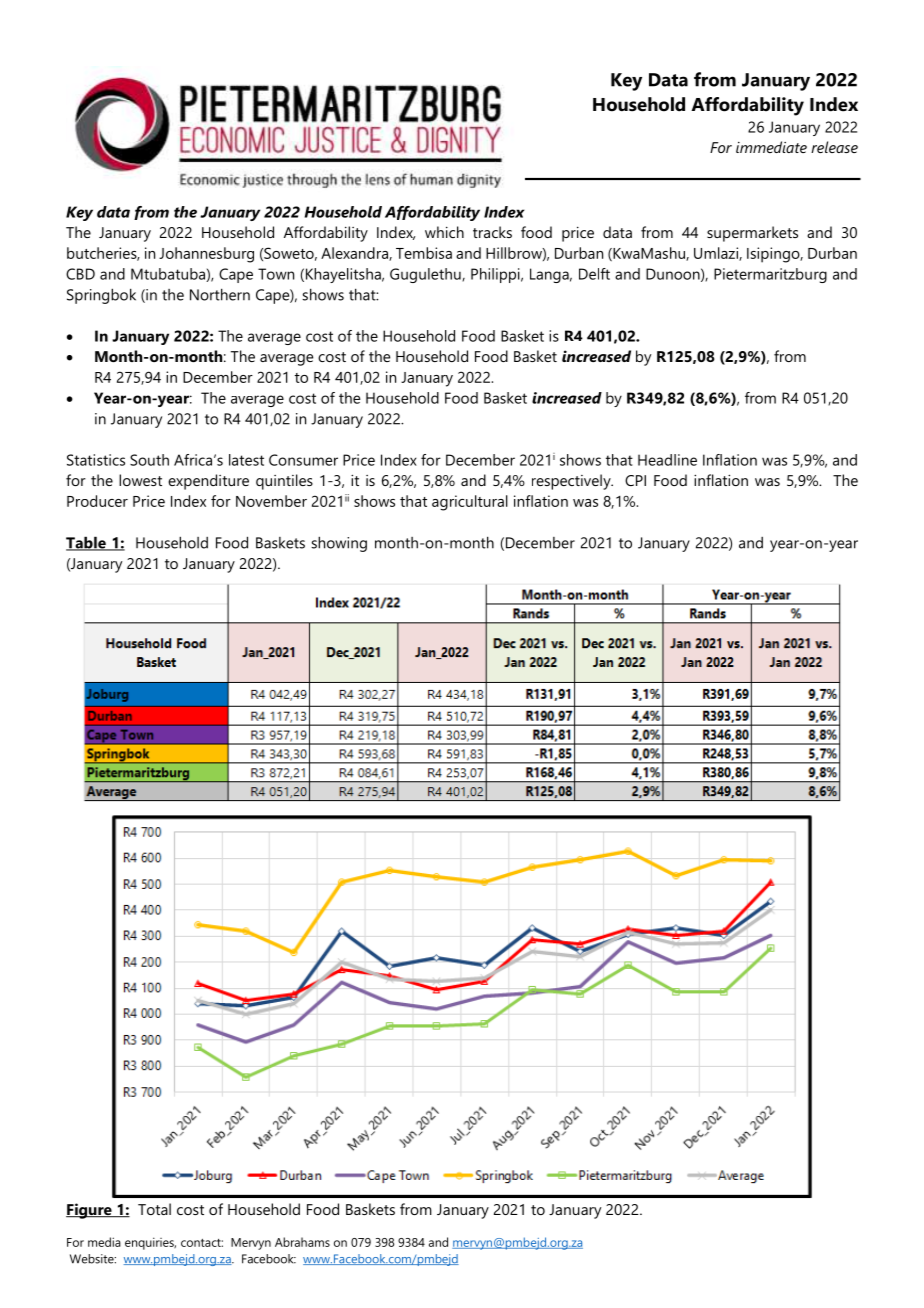  What do you see at coordinates (90, 1211) in the page?
I see `Figure` at bounding box center [90, 1211].
